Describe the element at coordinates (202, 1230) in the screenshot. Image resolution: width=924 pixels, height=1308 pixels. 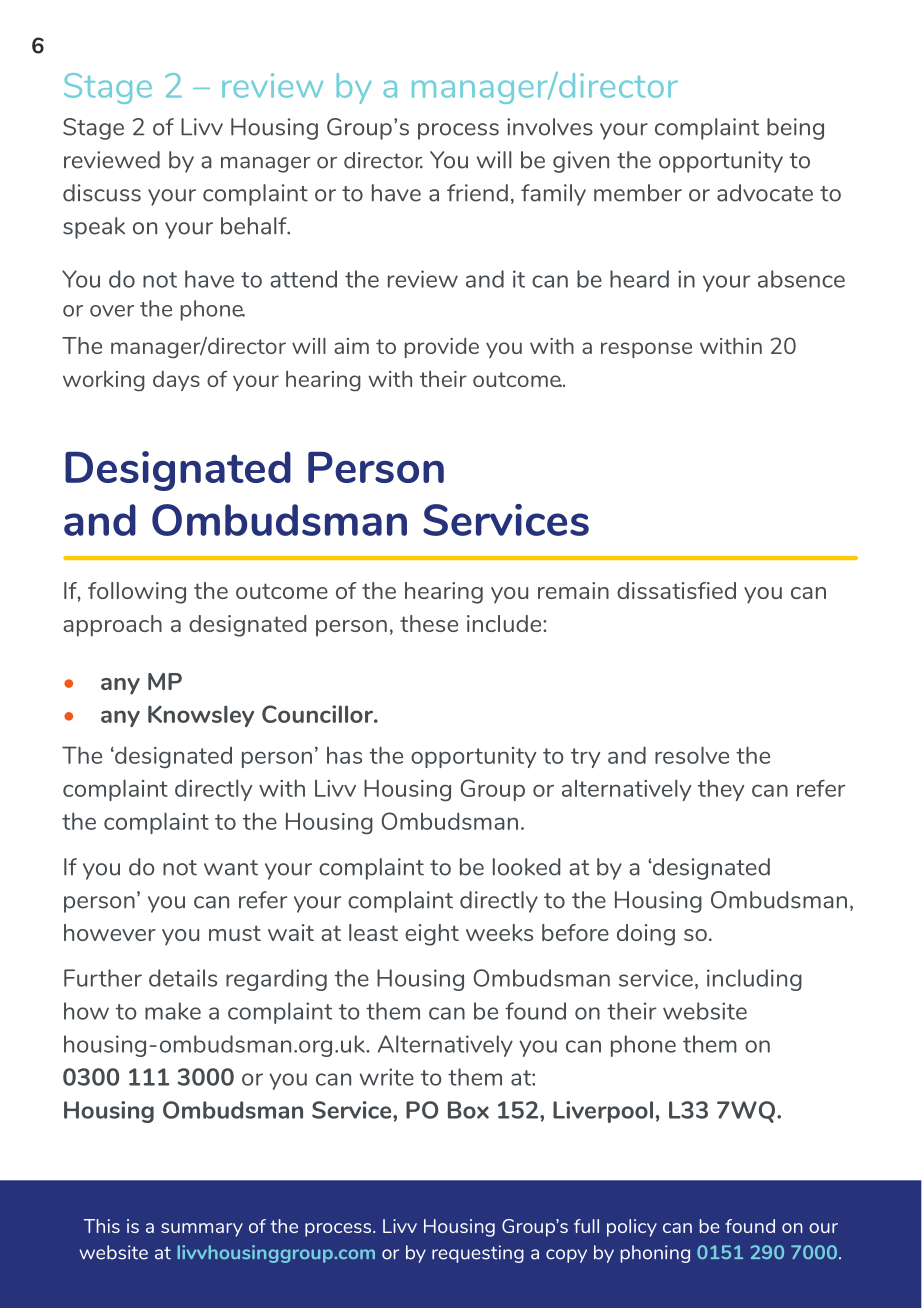
I see `summary` at that location.
